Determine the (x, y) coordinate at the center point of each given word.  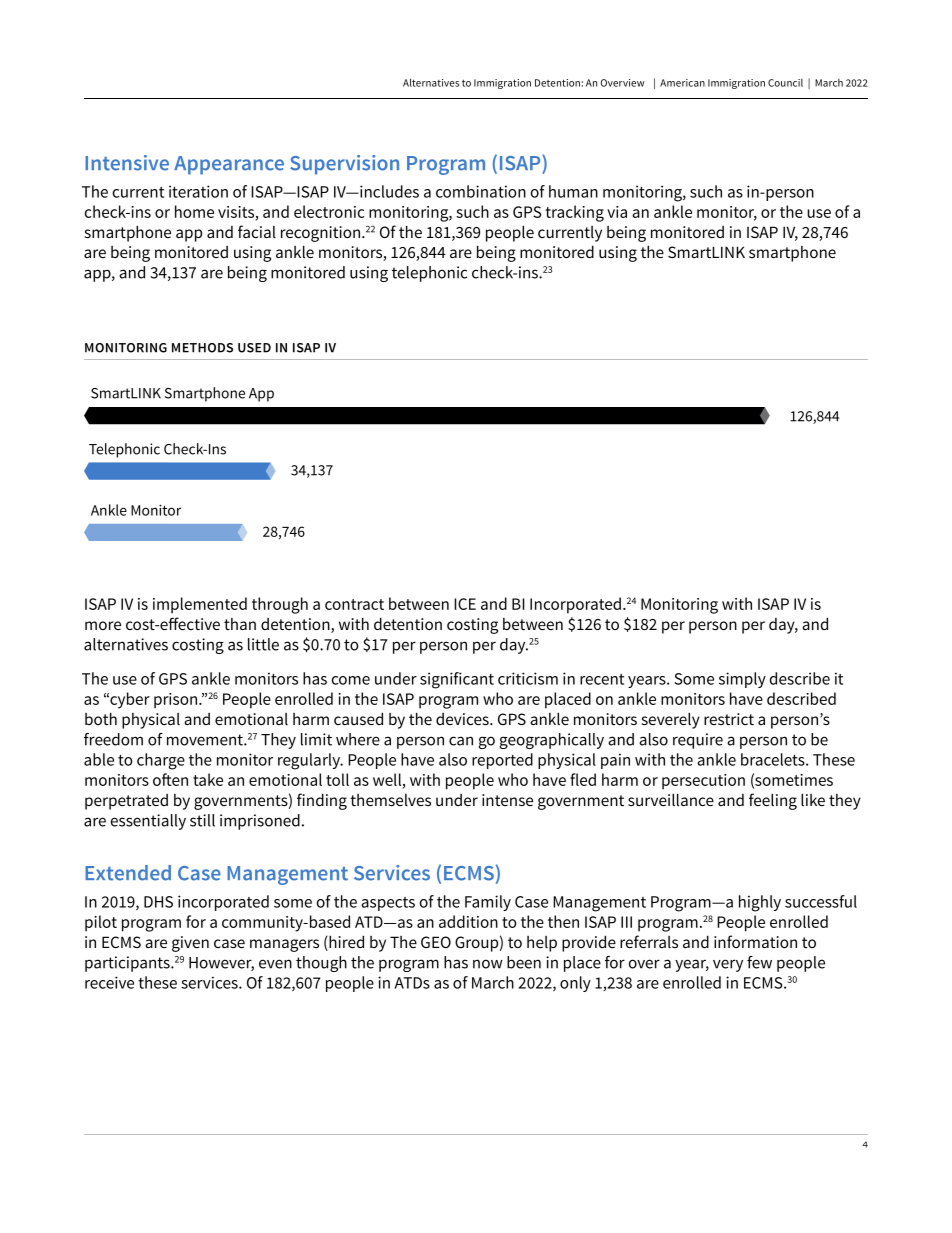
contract (354, 604)
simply (742, 680)
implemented (200, 605)
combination (481, 191)
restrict (729, 719)
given (190, 944)
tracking (574, 213)
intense (507, 800)
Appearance (229, 165)
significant (457, 680)
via (617, 212)
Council (785, 83)
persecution (703, 782)
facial (257, 231)
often (170, 779)
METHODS (202, 348)
